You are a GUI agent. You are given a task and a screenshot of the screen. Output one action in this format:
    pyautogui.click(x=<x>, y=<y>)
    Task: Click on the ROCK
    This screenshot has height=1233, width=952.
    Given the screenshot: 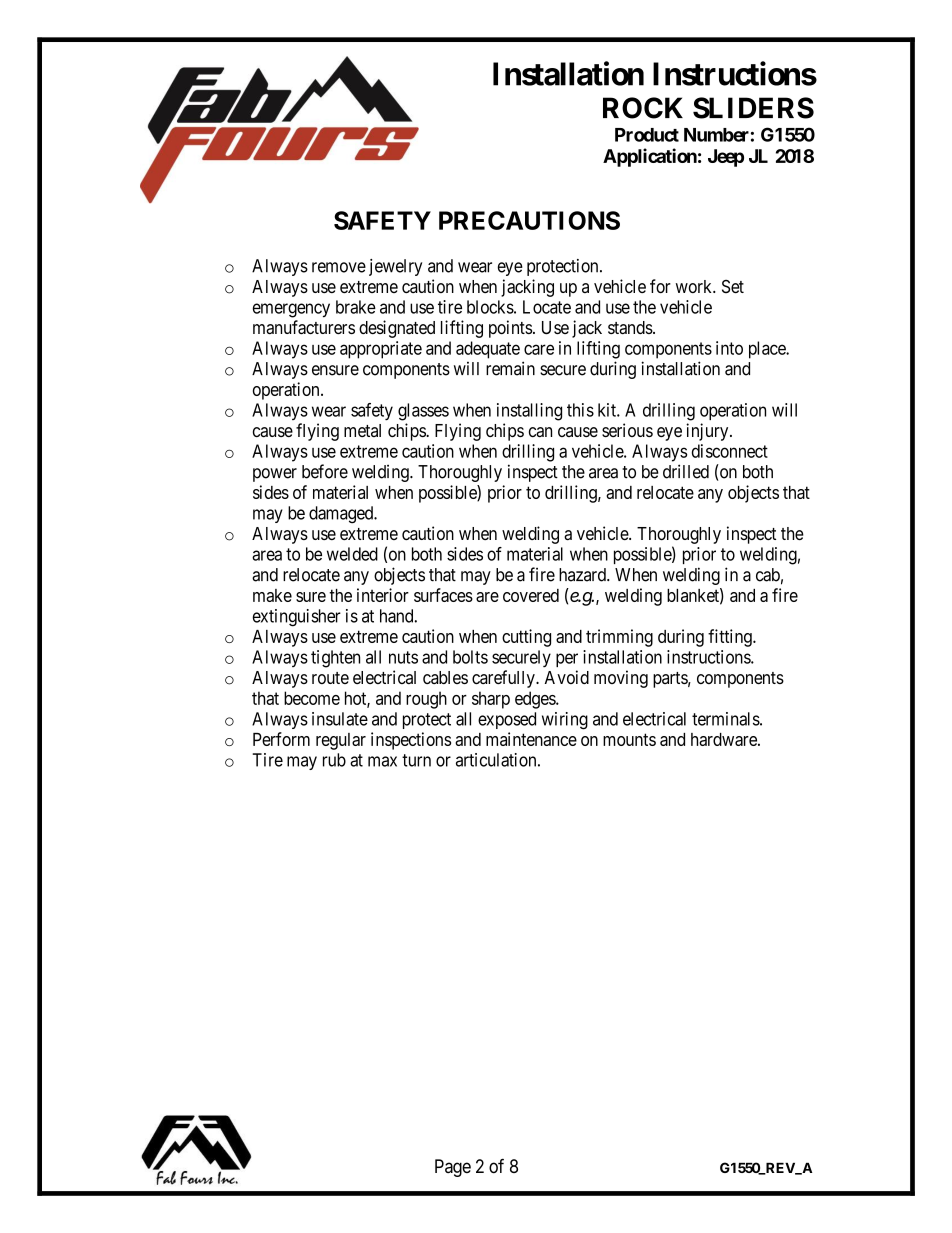 What is the action you would take?
    pyautogui.click(x=643, y=108)
